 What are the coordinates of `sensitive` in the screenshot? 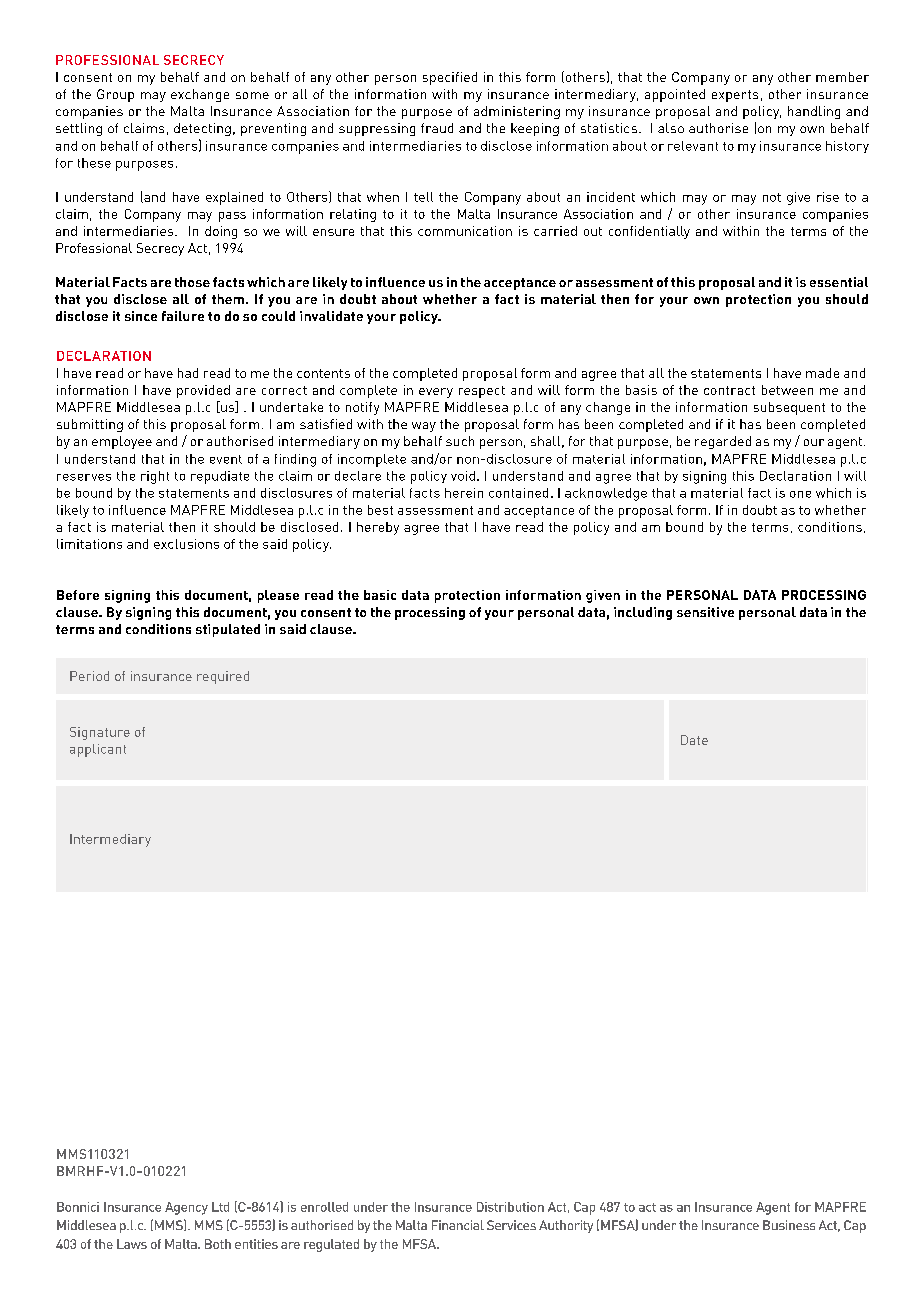 It's located at (705, 612).
